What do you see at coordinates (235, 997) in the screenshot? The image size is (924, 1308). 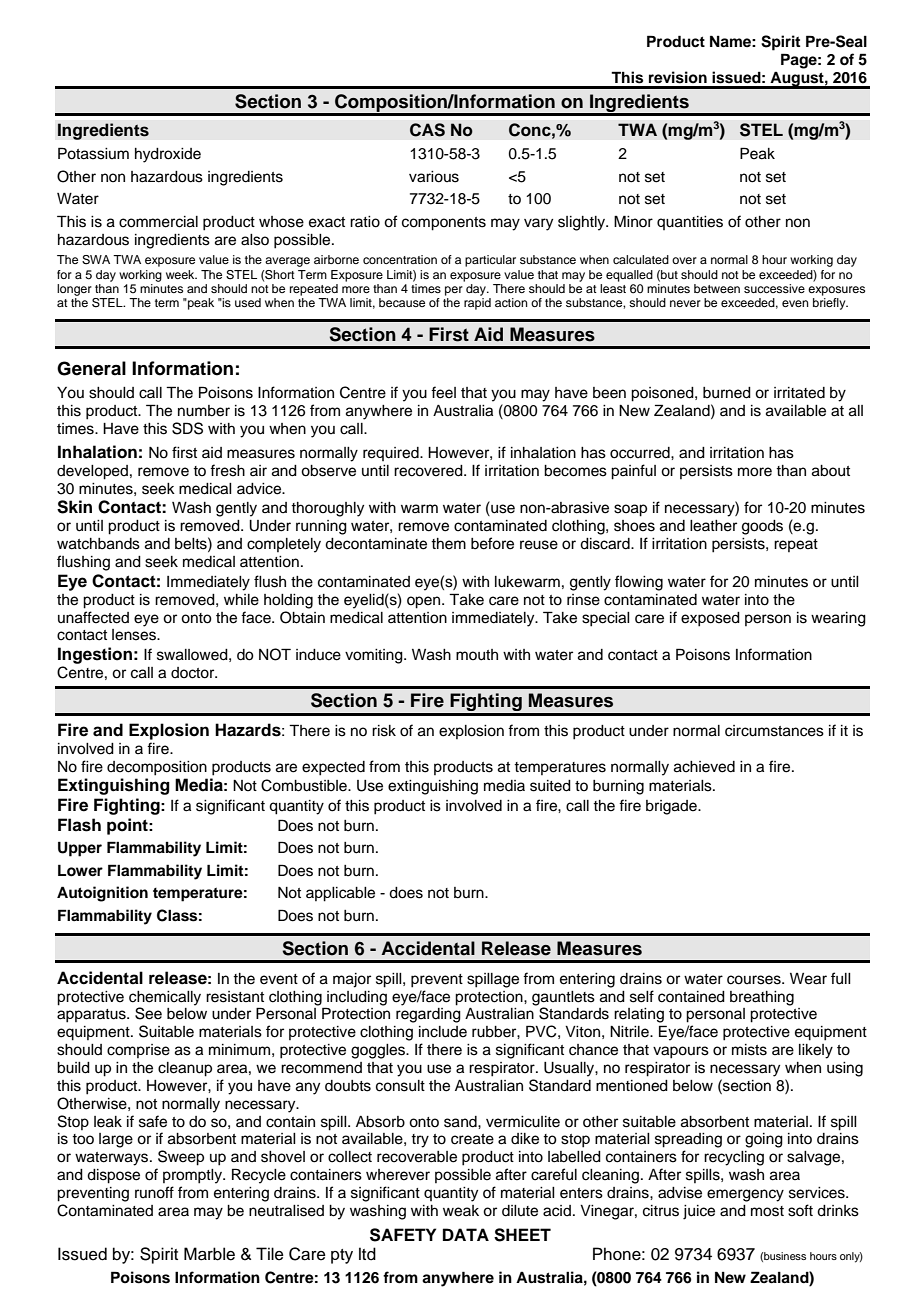 I see `resistant` at bounding box center [235, 997].
